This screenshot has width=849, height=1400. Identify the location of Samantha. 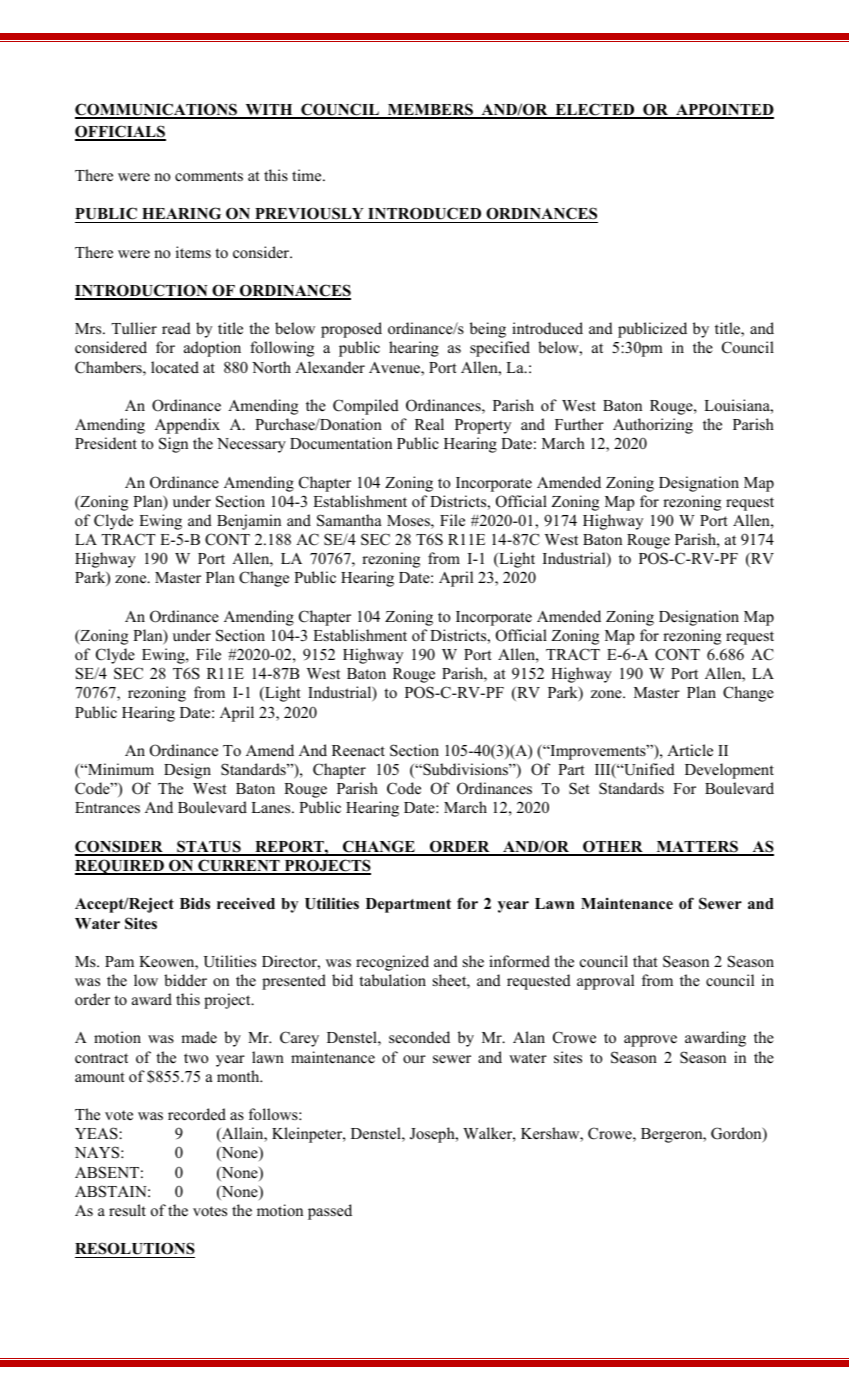
(349, 520).
